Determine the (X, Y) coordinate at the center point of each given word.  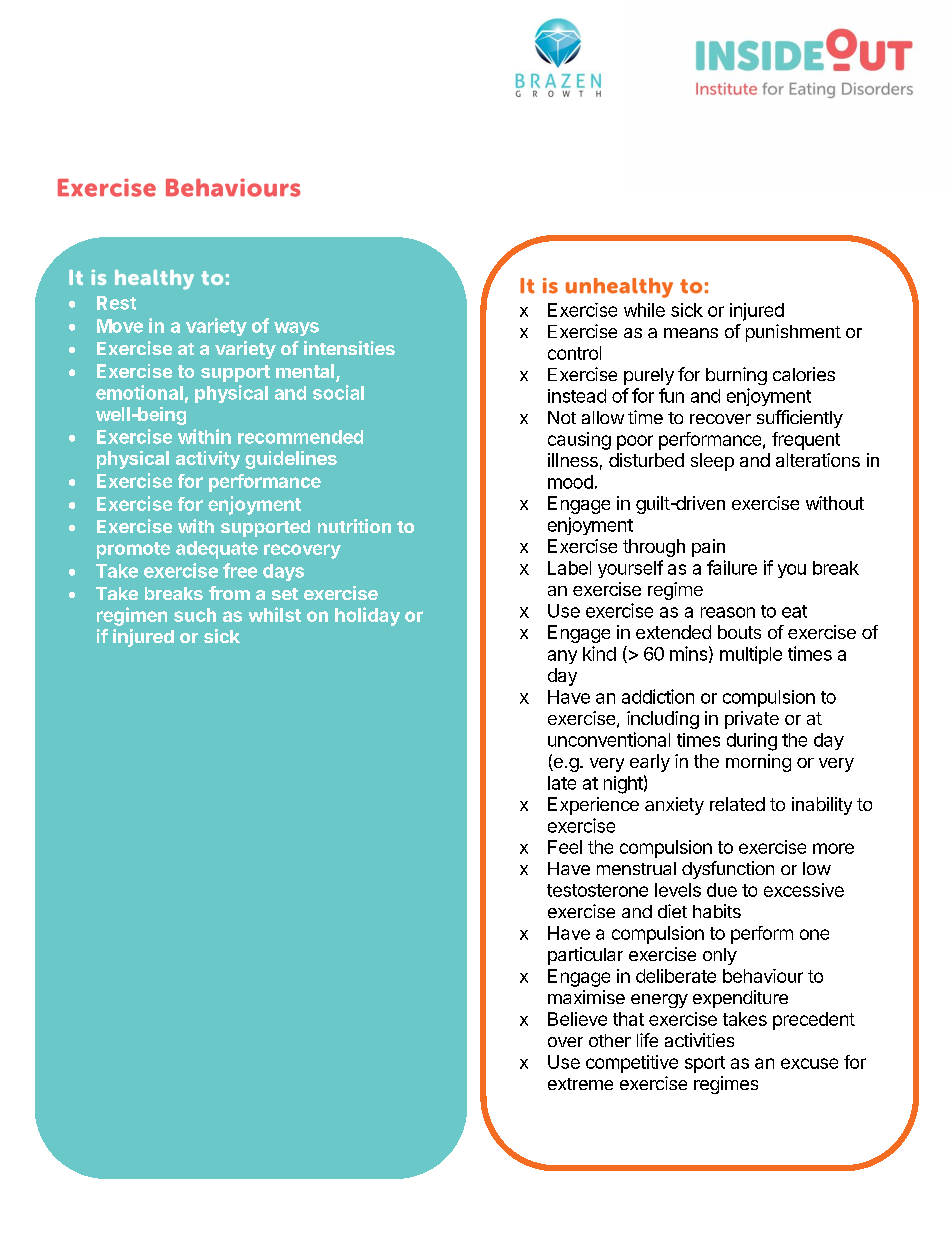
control (574, 353)
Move (120, 326)
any (562, 657)
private (752, 720)
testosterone (597, 890)
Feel (565, 847)
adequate (217, 550)
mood (570, 482)
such (195, 615)
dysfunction (728, 870)
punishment (793, 333)
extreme (580, 1084)
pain (708, 548)
